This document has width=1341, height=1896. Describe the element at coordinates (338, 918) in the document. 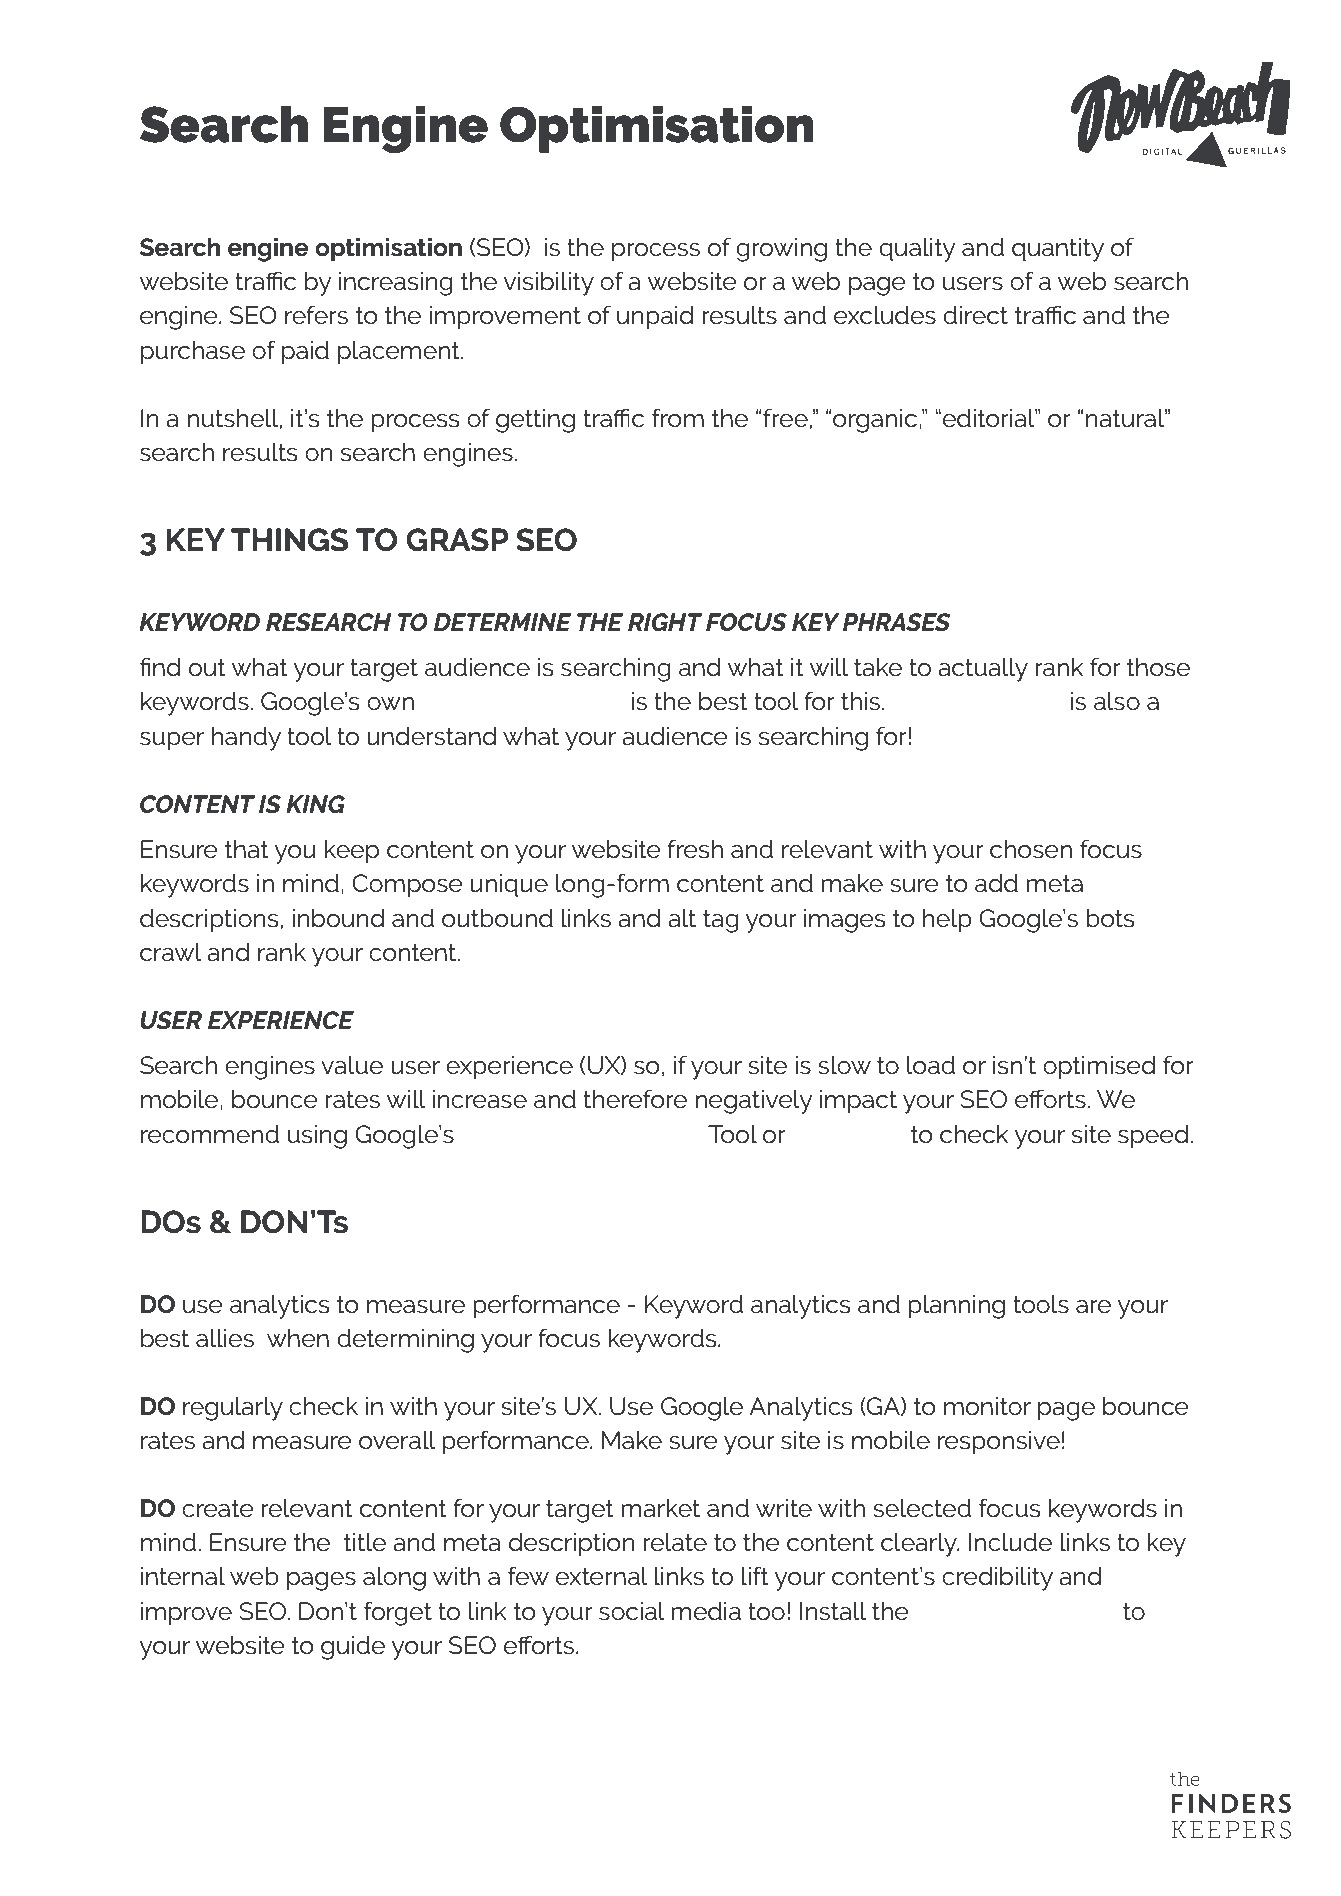

I see `inbound` at that location.
